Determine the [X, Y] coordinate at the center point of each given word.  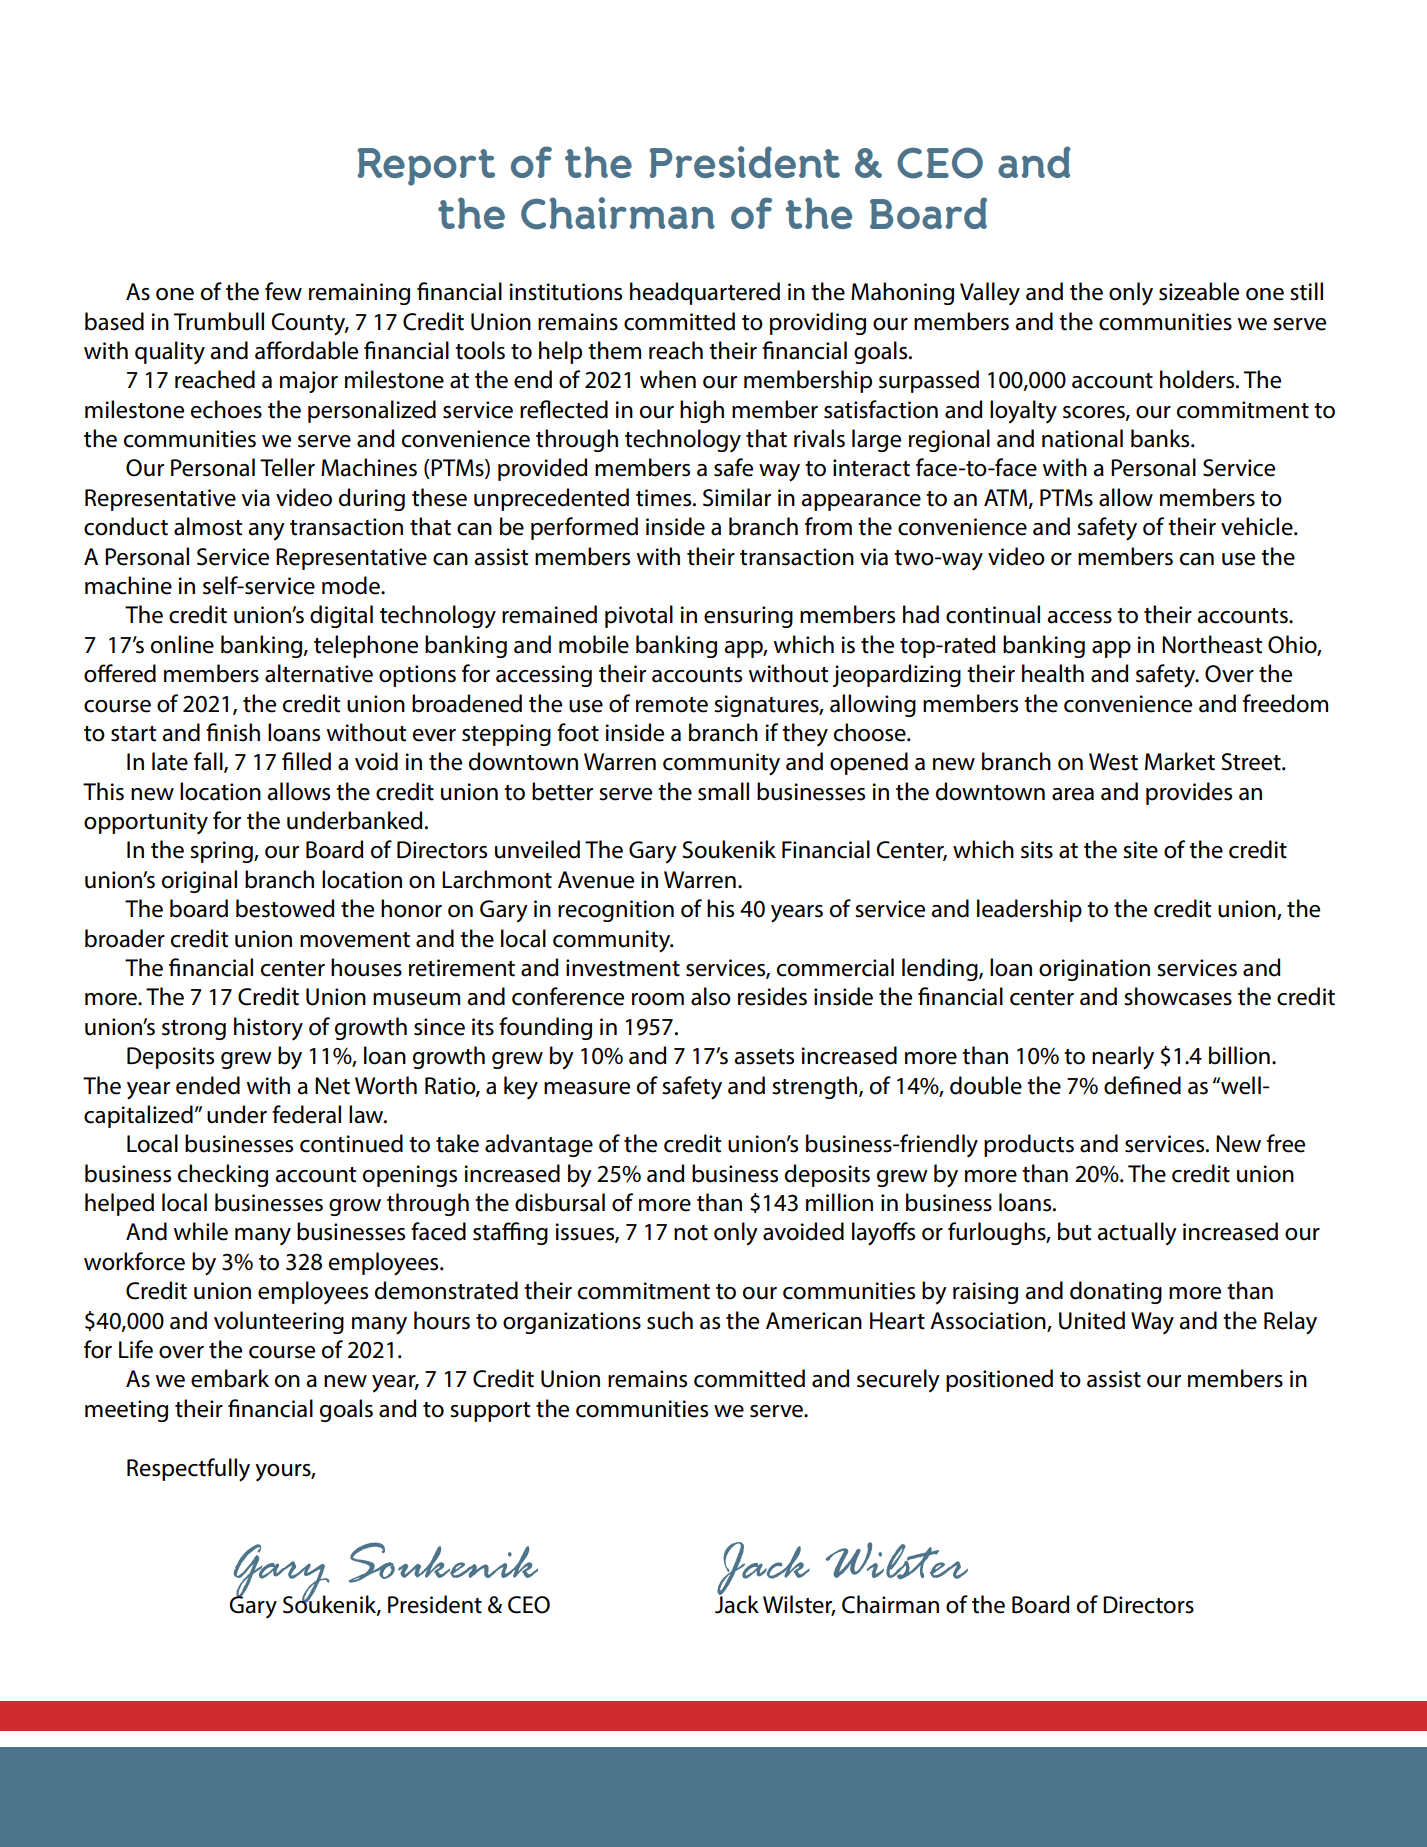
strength [816, 1087]
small [723, 791]
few [283, 291]
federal [306, 1114]
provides [1189, 793]
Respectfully [188, 1470]
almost [208, 526]
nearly [1123, 1058]
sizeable [1199, 291]
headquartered [705, 293]
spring [222, 852]
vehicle [1258, 526]
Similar [737, 497]
